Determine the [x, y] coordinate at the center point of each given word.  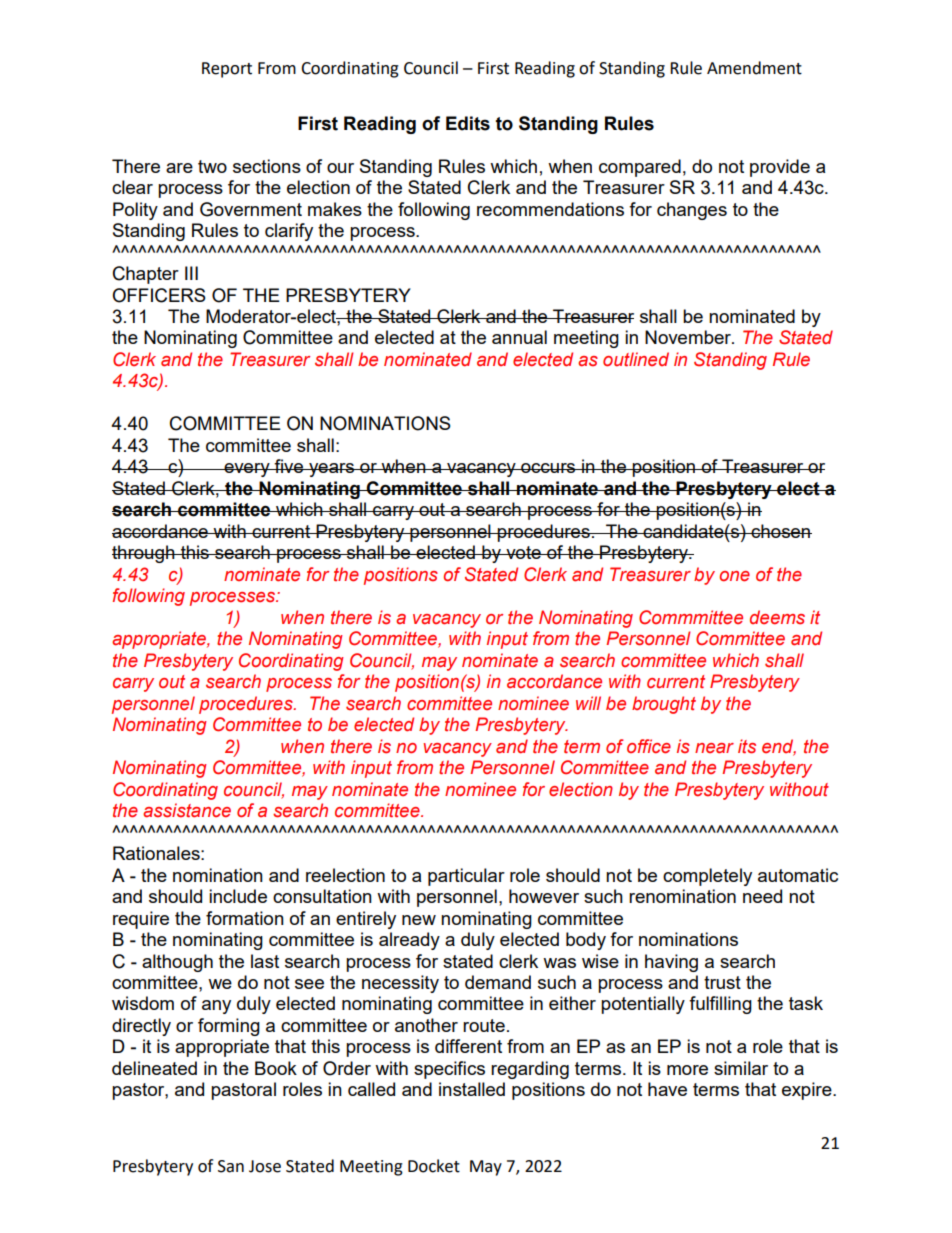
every [247, 470]
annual [519, 337]
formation [245, 918]
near [714, 748]
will [588, 703]
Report [227, 70]
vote [523, 552]
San [231, 1166]
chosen [780, 531]
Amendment [754, 68]
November [689, 337]
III [191, 273]
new [419, 920]
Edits [468, 123]
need [762, 896]
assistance [187, 810]
